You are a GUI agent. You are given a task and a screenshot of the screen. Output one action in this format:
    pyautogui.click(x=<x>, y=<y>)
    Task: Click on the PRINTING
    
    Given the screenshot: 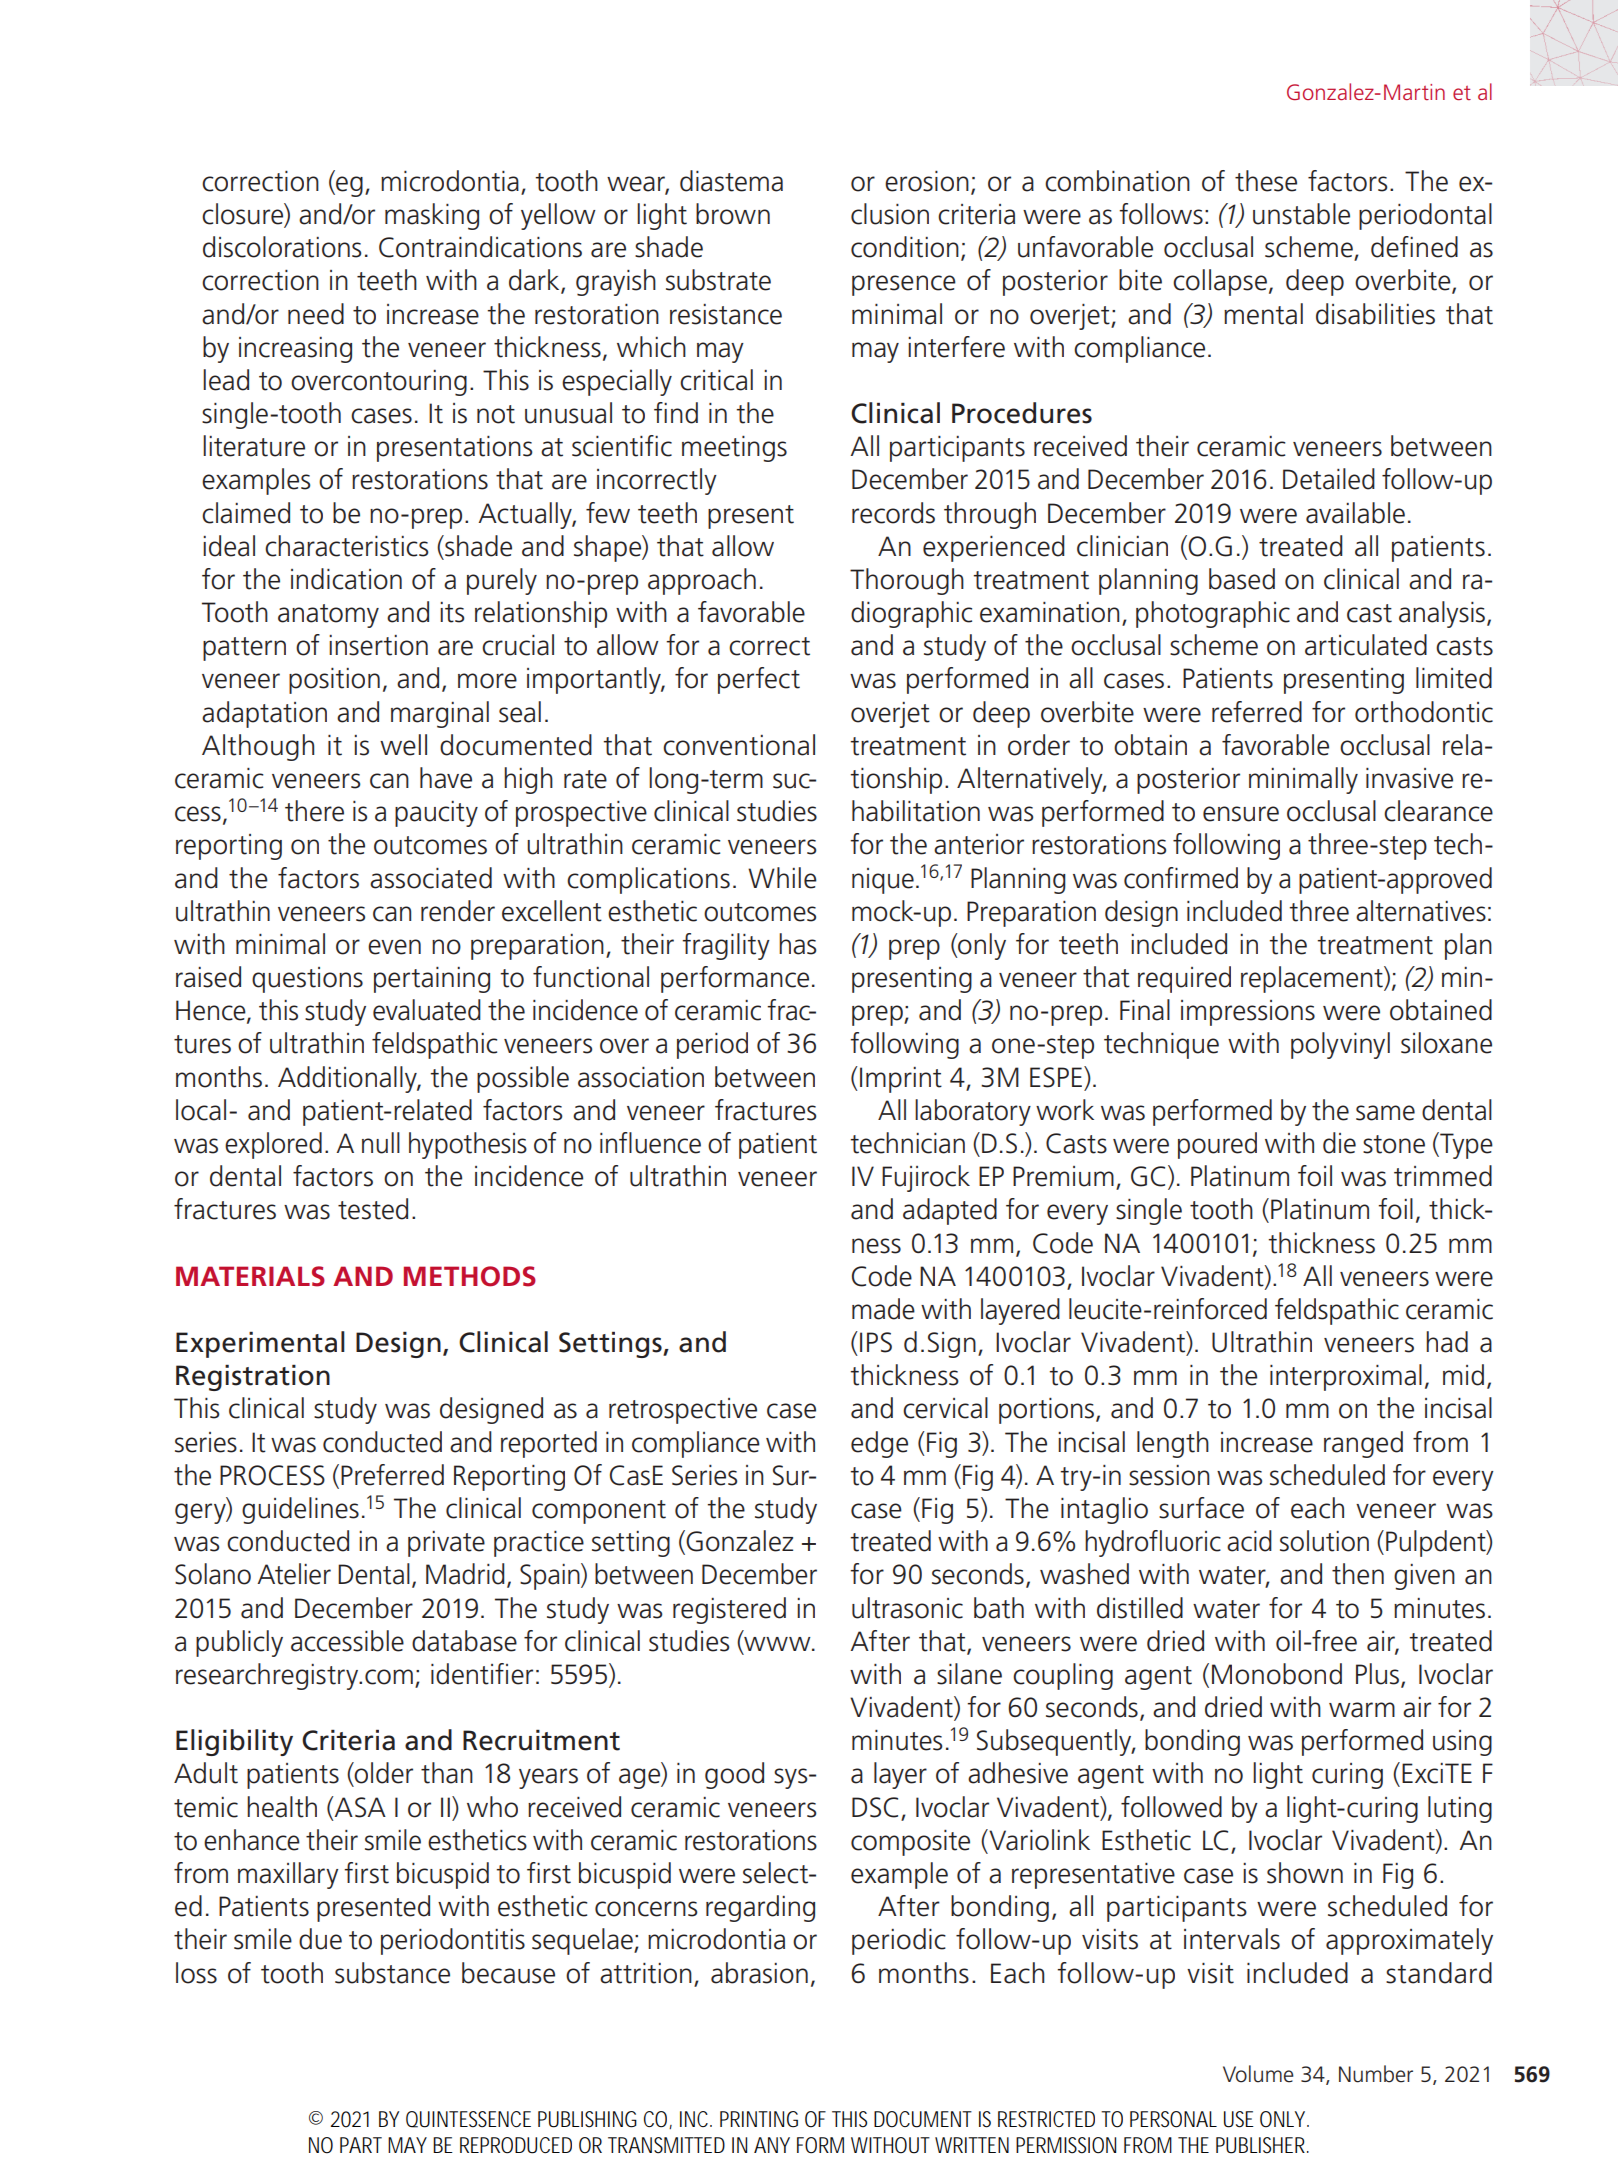 What is the action you would take?
    pyautogui.click(x=759, y=2119)
